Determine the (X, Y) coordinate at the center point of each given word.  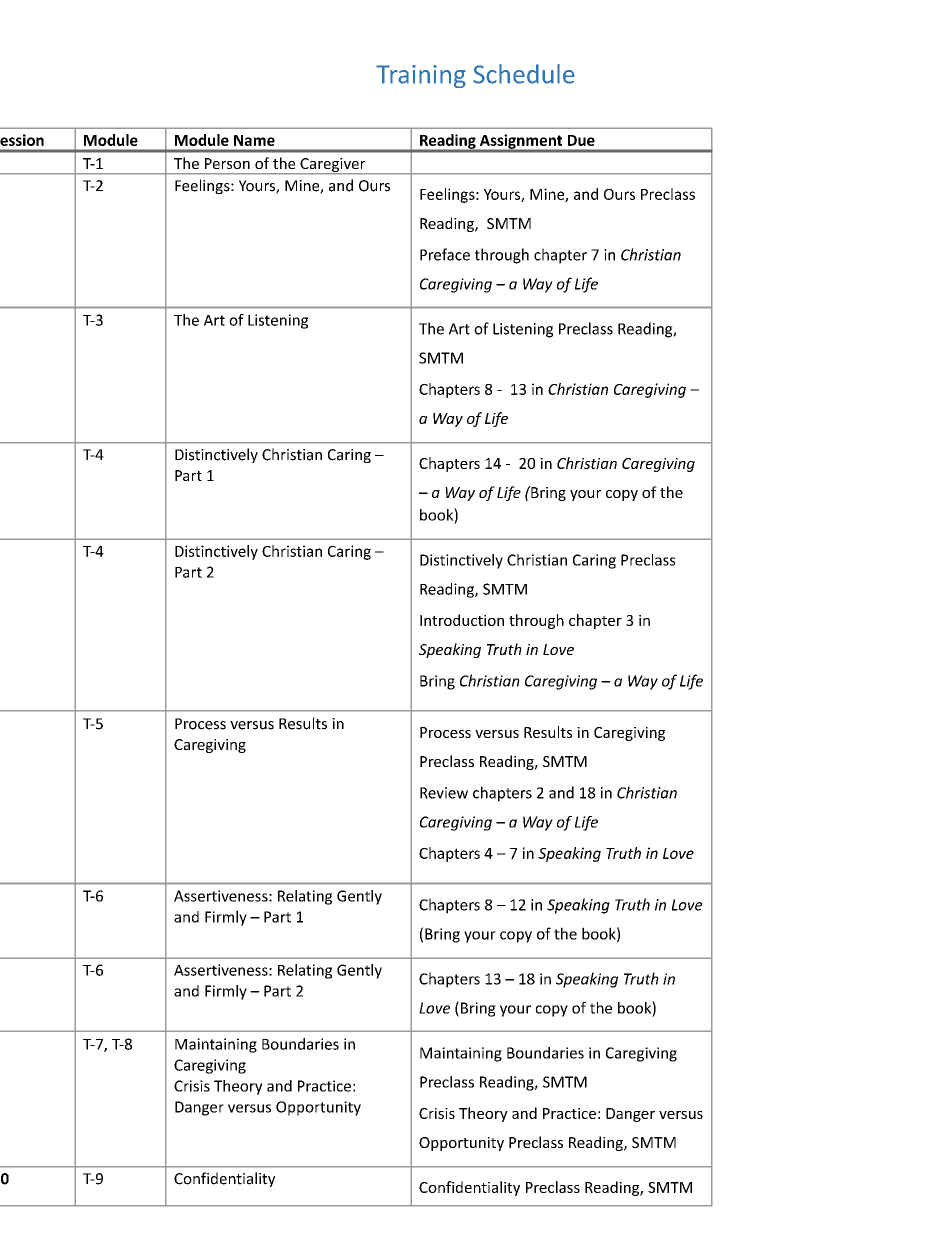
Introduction (462, 620)
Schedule (524, 74)
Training (421, 76)
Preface (445, 254)
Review (444, 793)
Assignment (521, 142)
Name (254, 140)
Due (581, 140)
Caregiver (333, 166)
